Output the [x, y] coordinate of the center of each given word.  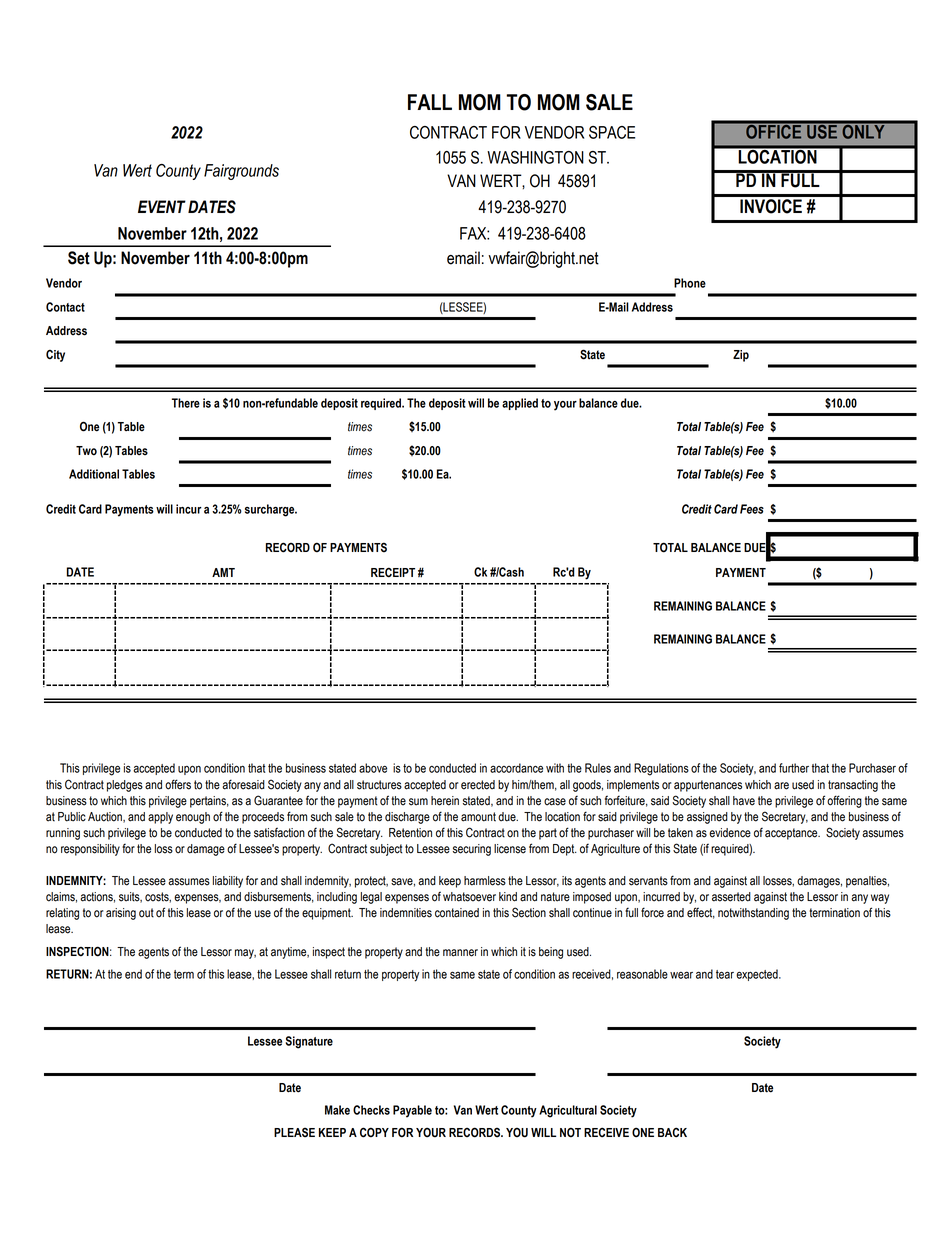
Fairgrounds [241, 172]
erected [478, 785]
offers [178, 784]
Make [337, 1110]
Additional [94, 474]
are [781, 786]
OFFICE [774, 130]
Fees [752, 509]
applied [520, 404]
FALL [430, 102]
